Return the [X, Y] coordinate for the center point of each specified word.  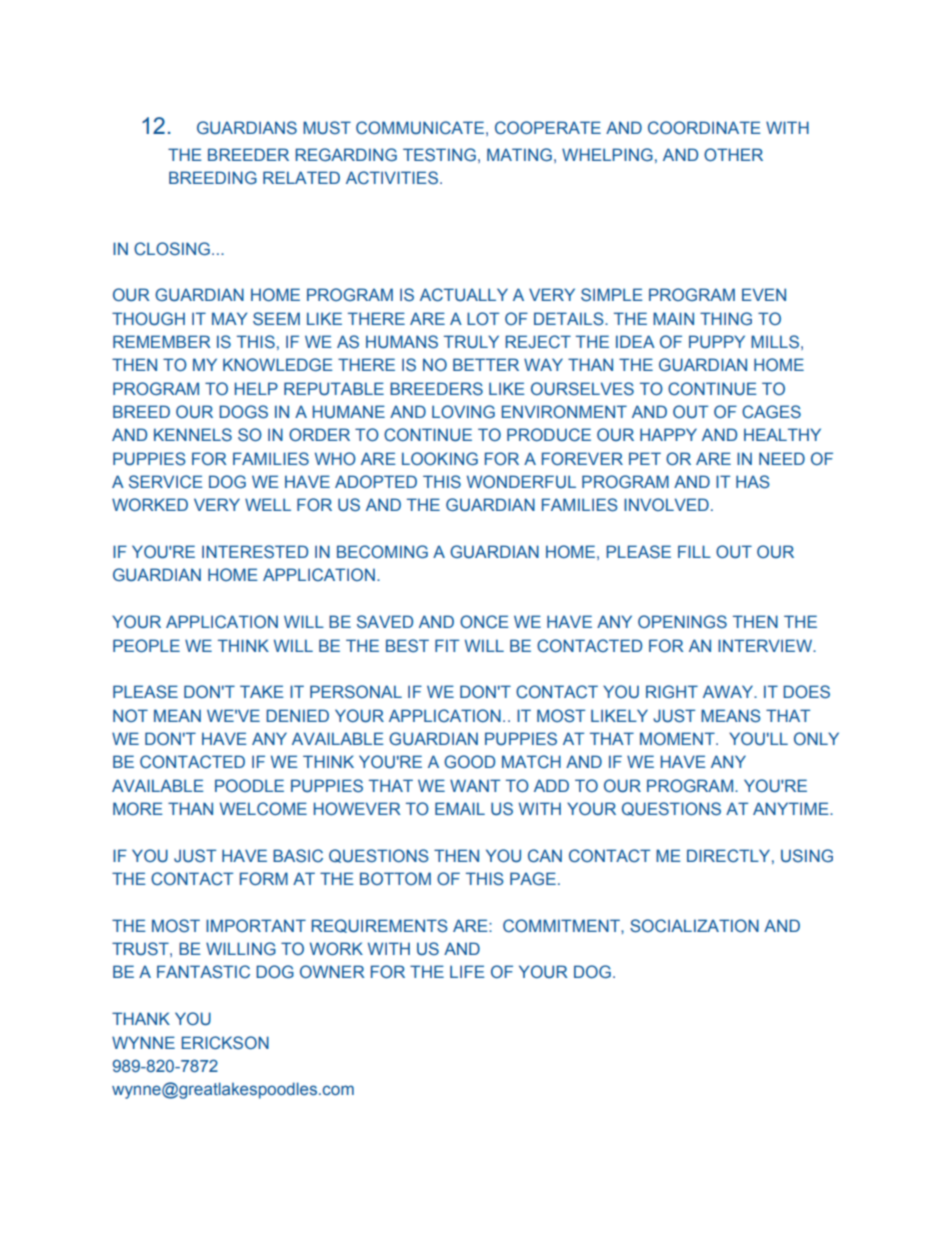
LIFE [467, 971]
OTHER [733, 154]
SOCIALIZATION [694, 926]
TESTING [439, 154]
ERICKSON [225, 1043]
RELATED [301, 177]
